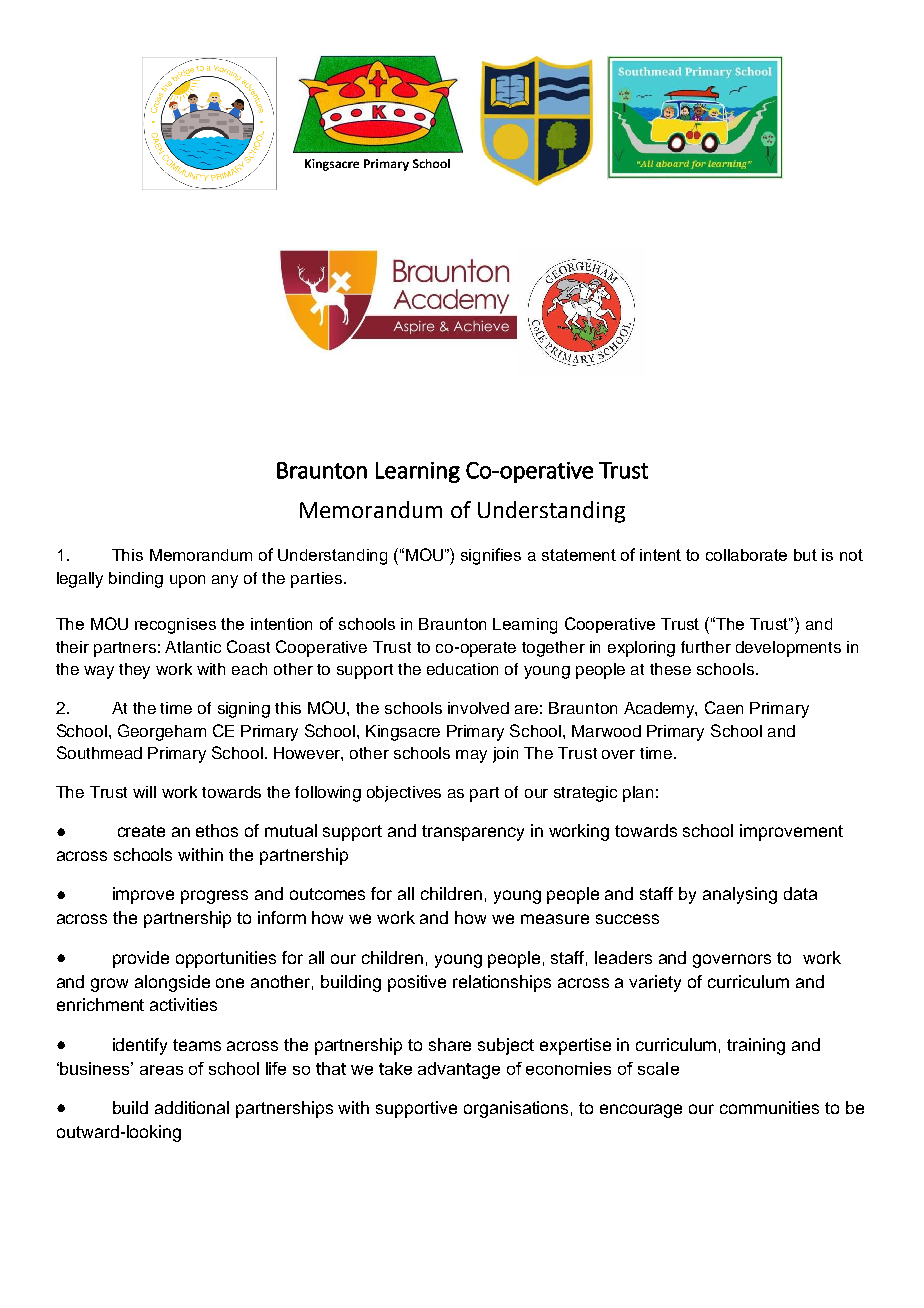 The width and height of the image is (924, 1308). What do you see at coordinates (769, 1107) in the image?
I see `communities` at bounding box center [769, 1107].
